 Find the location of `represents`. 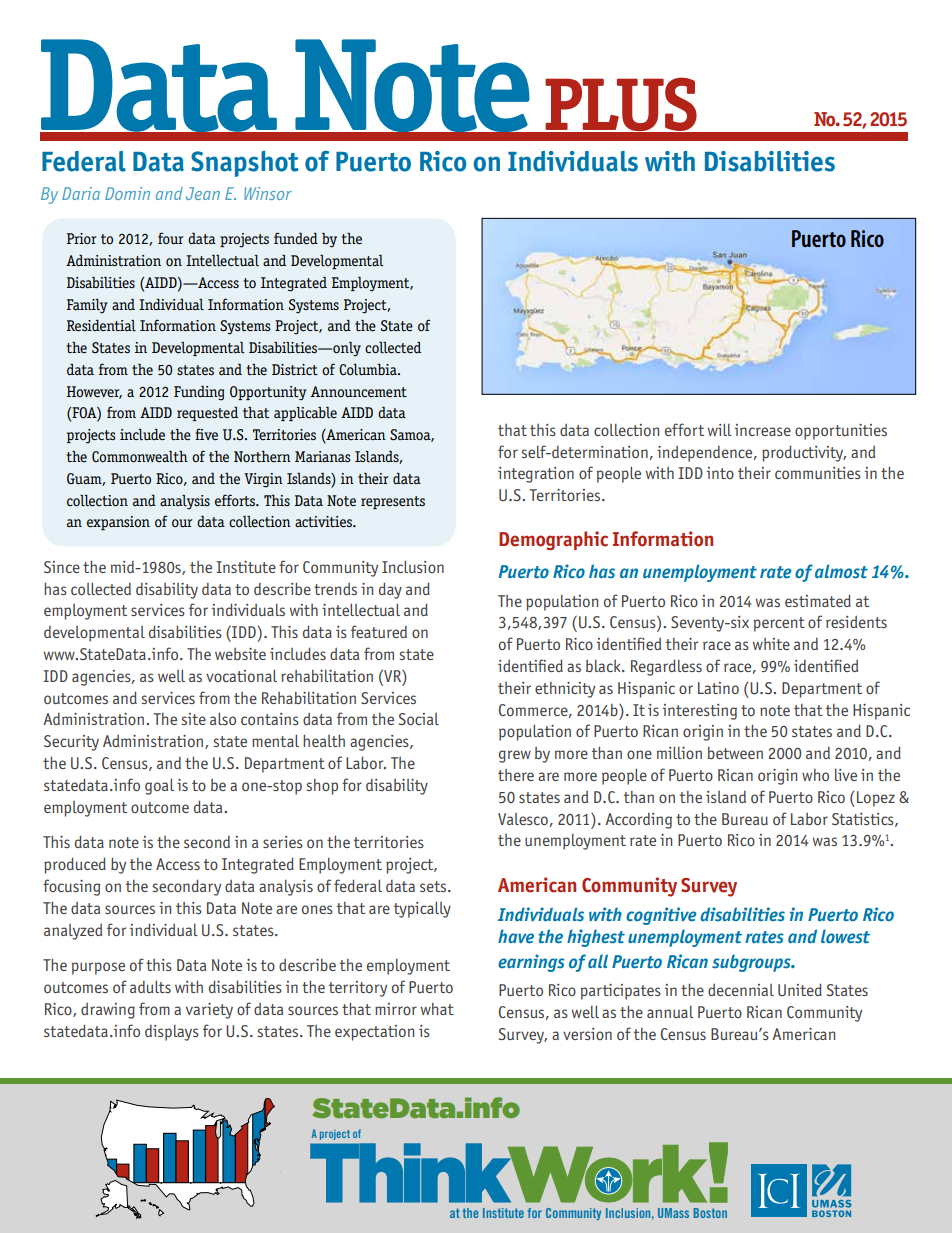

represents is located at coordinates (393, 502).
